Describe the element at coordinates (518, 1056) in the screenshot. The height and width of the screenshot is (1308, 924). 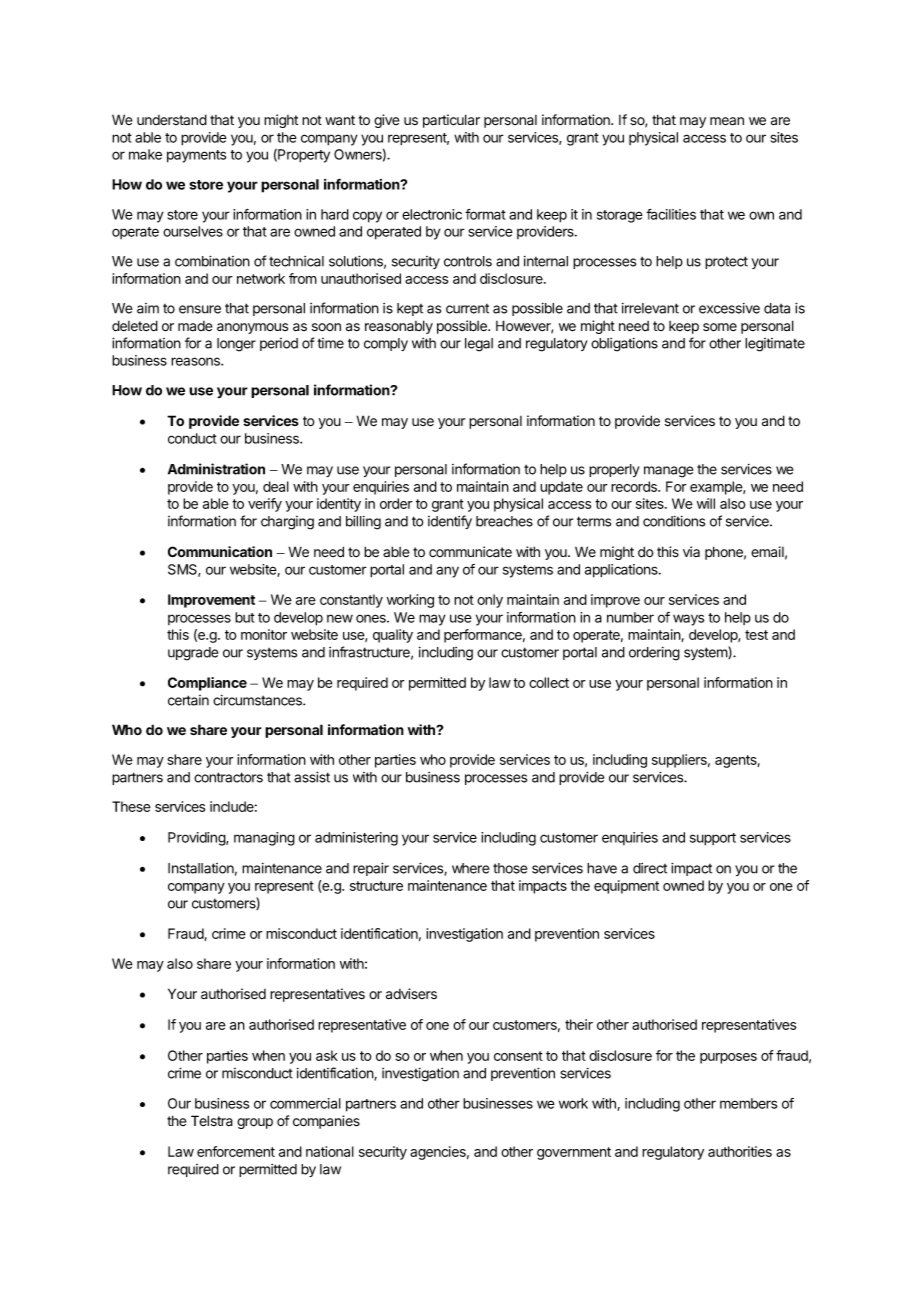
I see `consent` at that location.
